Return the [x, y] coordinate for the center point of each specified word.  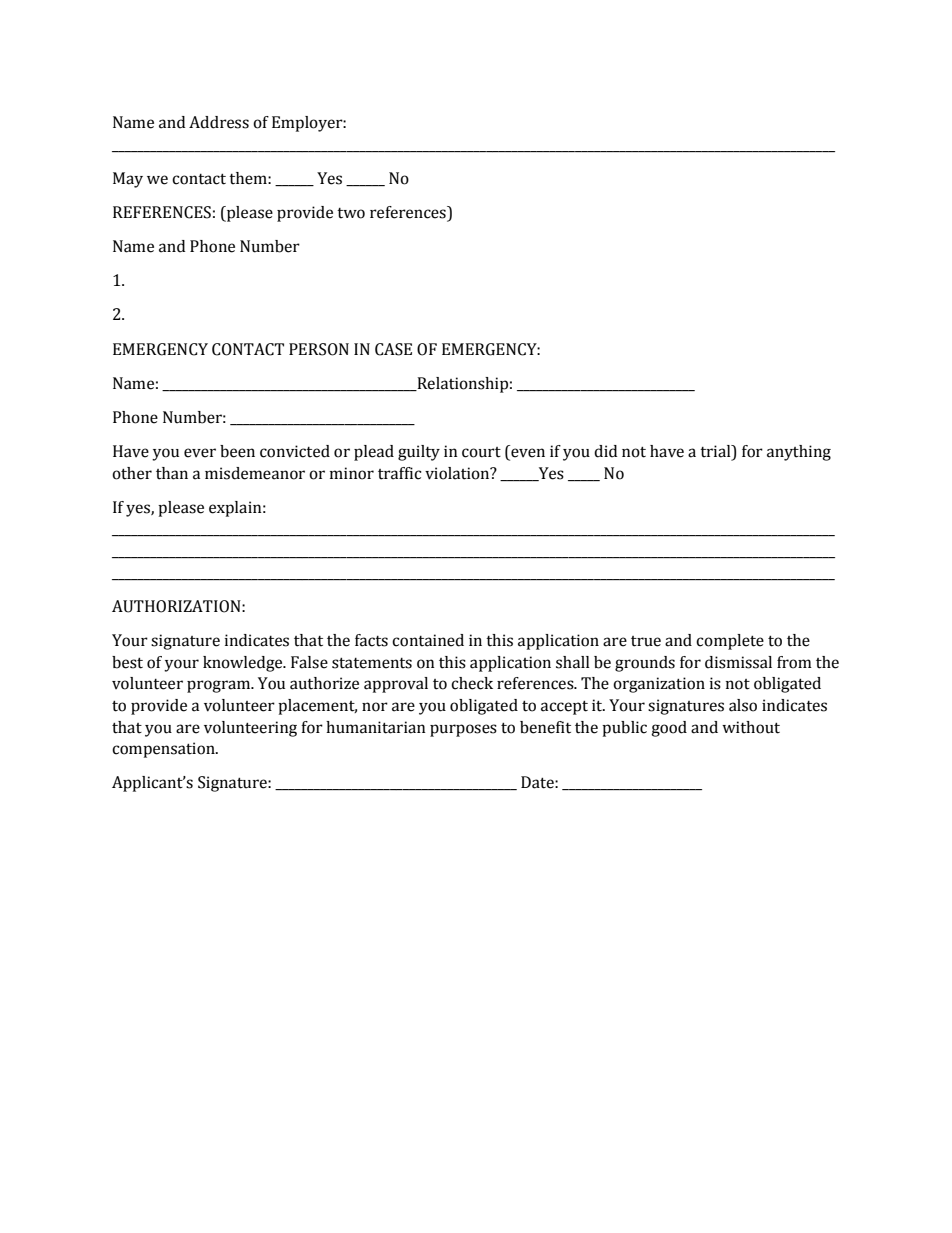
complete [730, 642]
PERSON [319, 349]
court [481, 452]
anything [799, 453]
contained [428, 640]
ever [200, 453]
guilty [419, 453]
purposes [463, 730]
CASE [393, 349]
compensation [164, 750]
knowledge [244, 664]
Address [219, 122]
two [351, 213]
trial [716, 452]
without [751, 727]
